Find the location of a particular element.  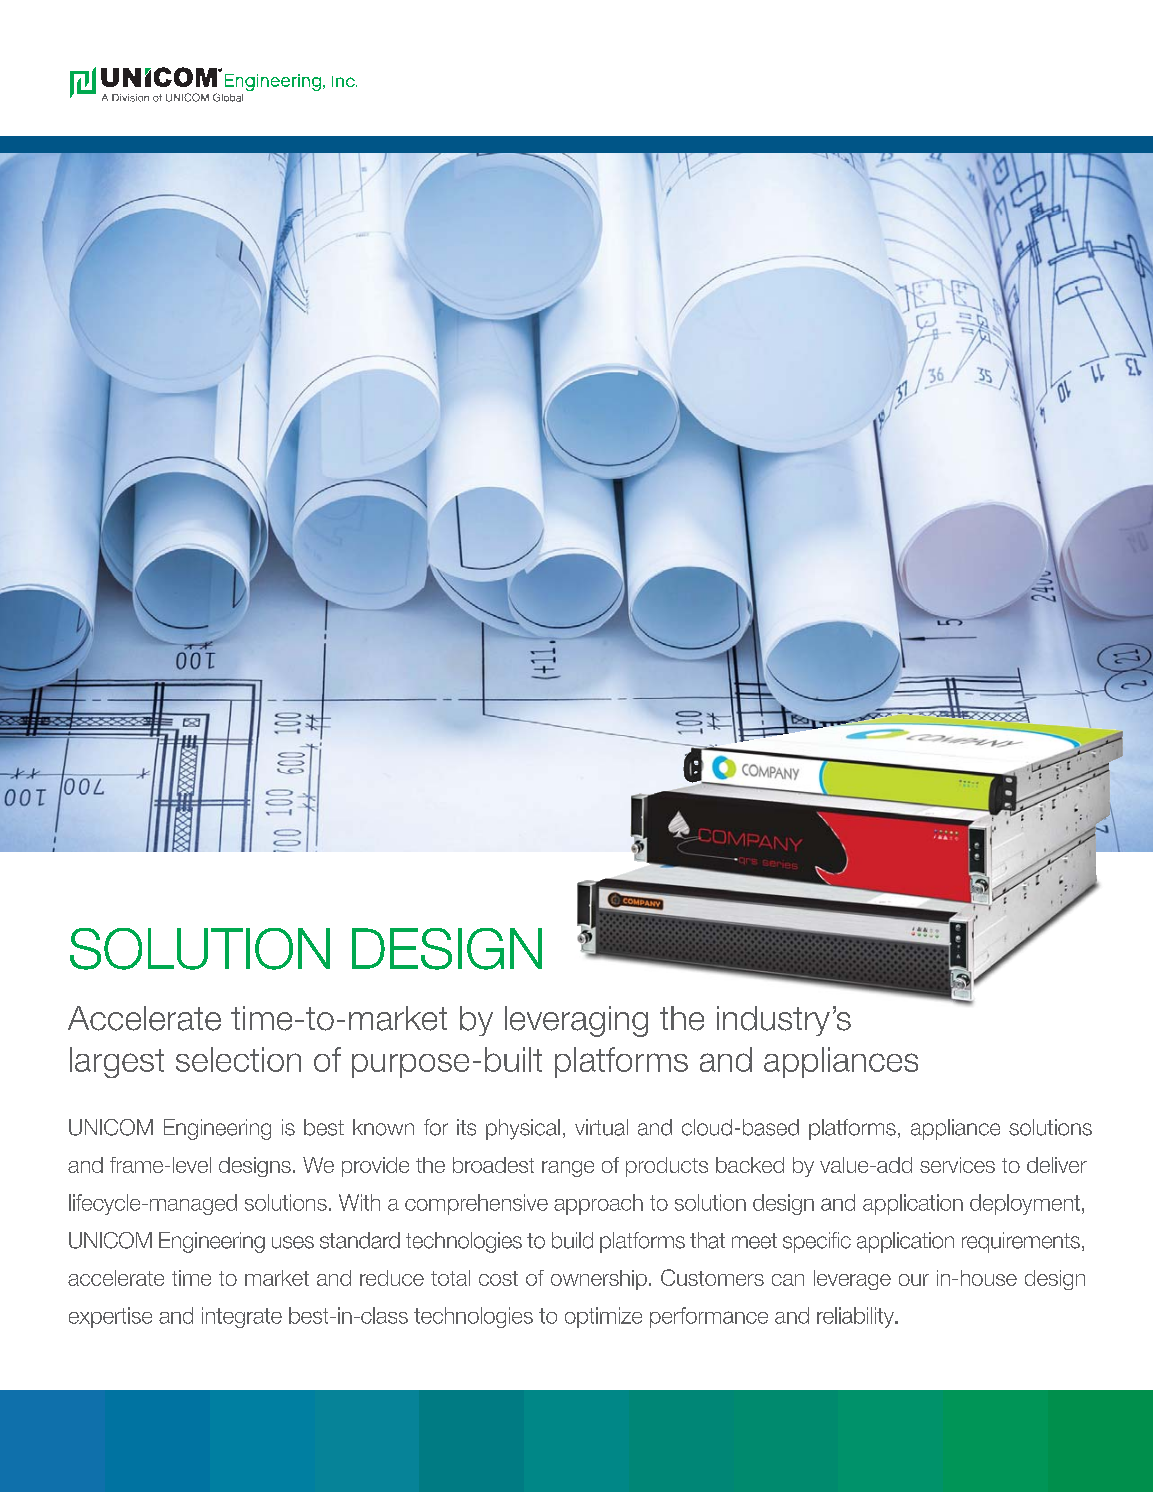

known is located at coordinates (383, 1127).
